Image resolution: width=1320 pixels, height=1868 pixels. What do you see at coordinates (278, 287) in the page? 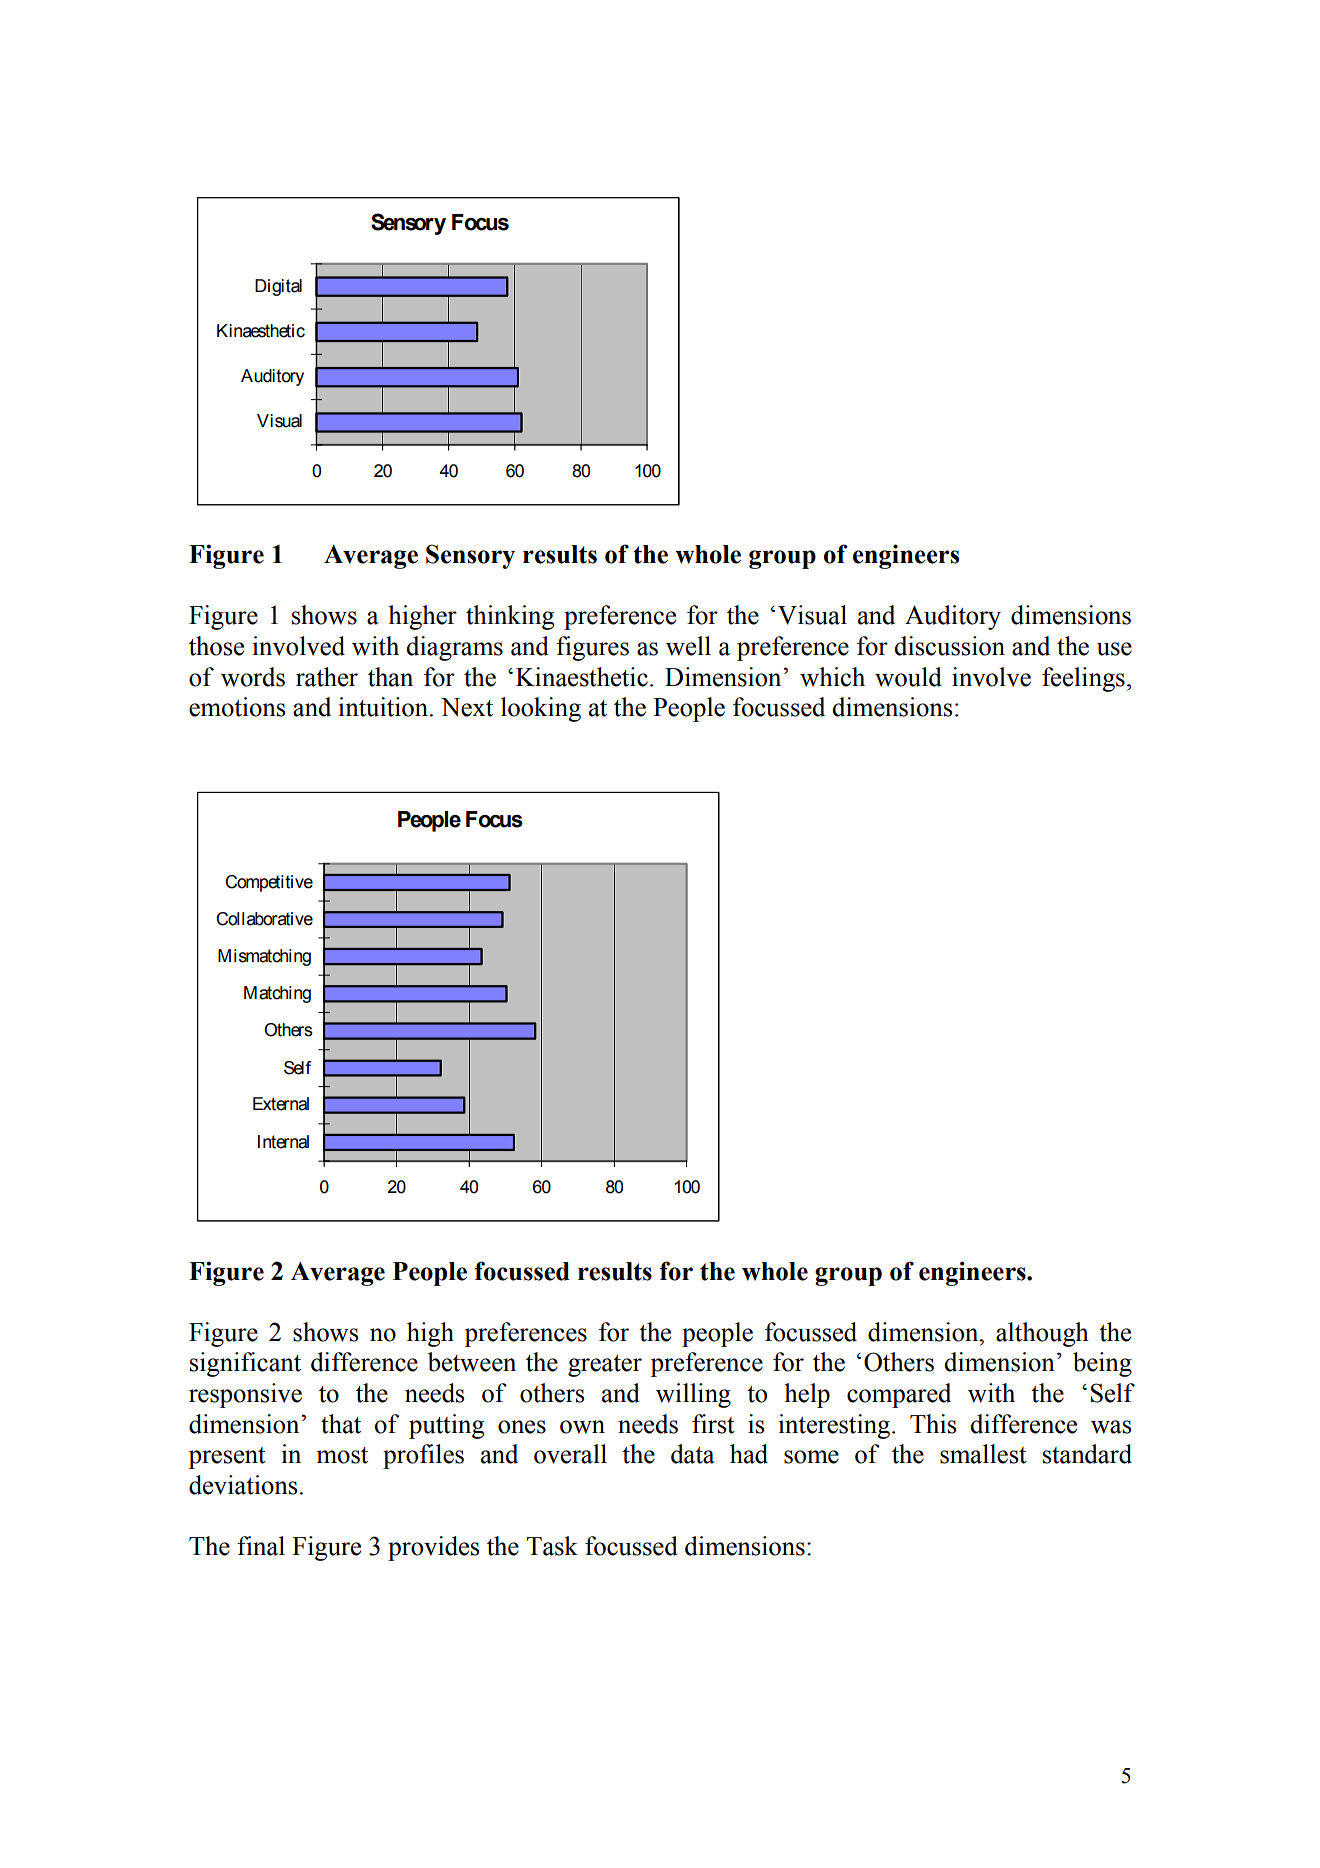
I see `Digital` at bounding box center [278, 287].
